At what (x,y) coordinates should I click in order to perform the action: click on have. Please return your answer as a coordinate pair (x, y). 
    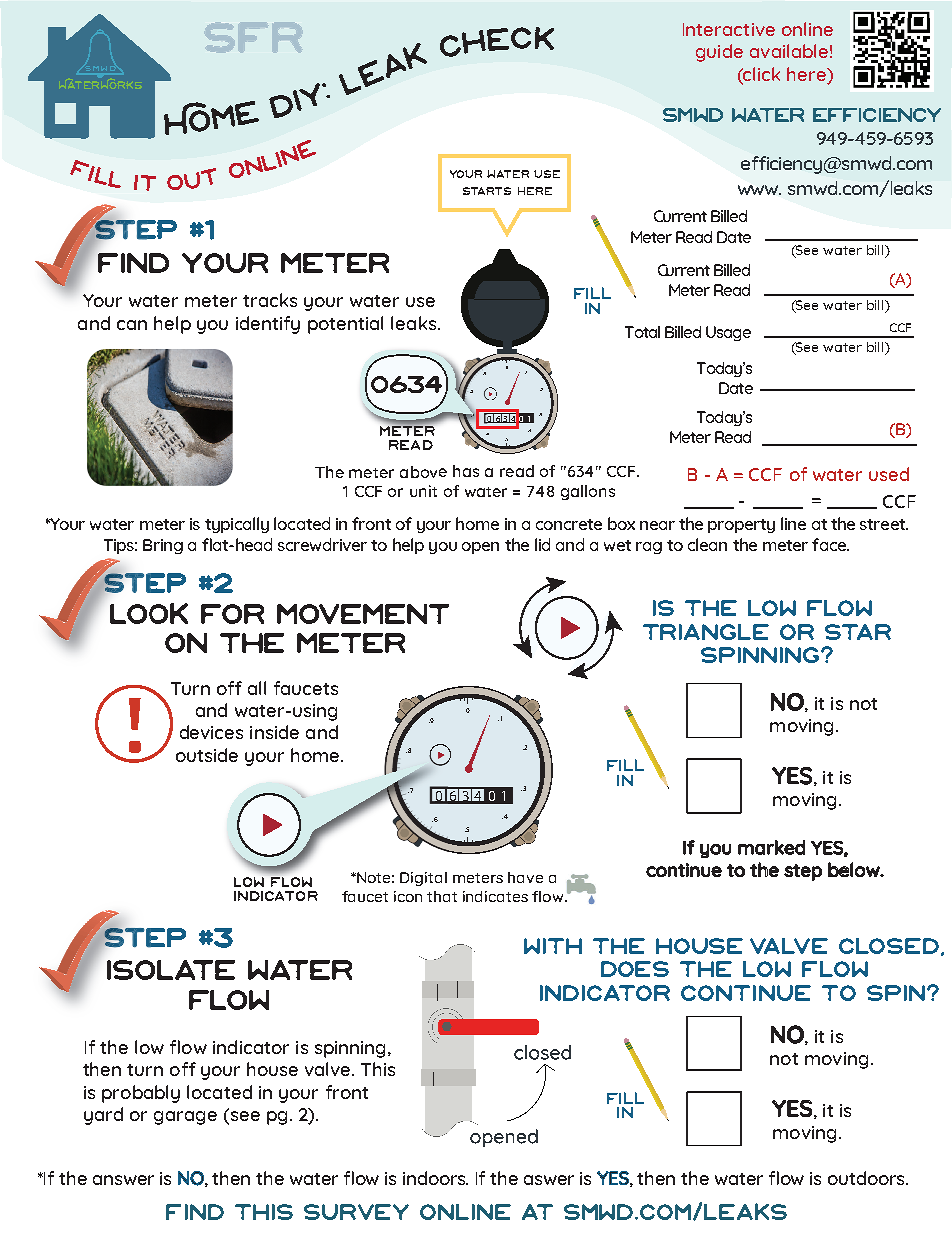
    Looking at the image, I should click on (525, 877).
